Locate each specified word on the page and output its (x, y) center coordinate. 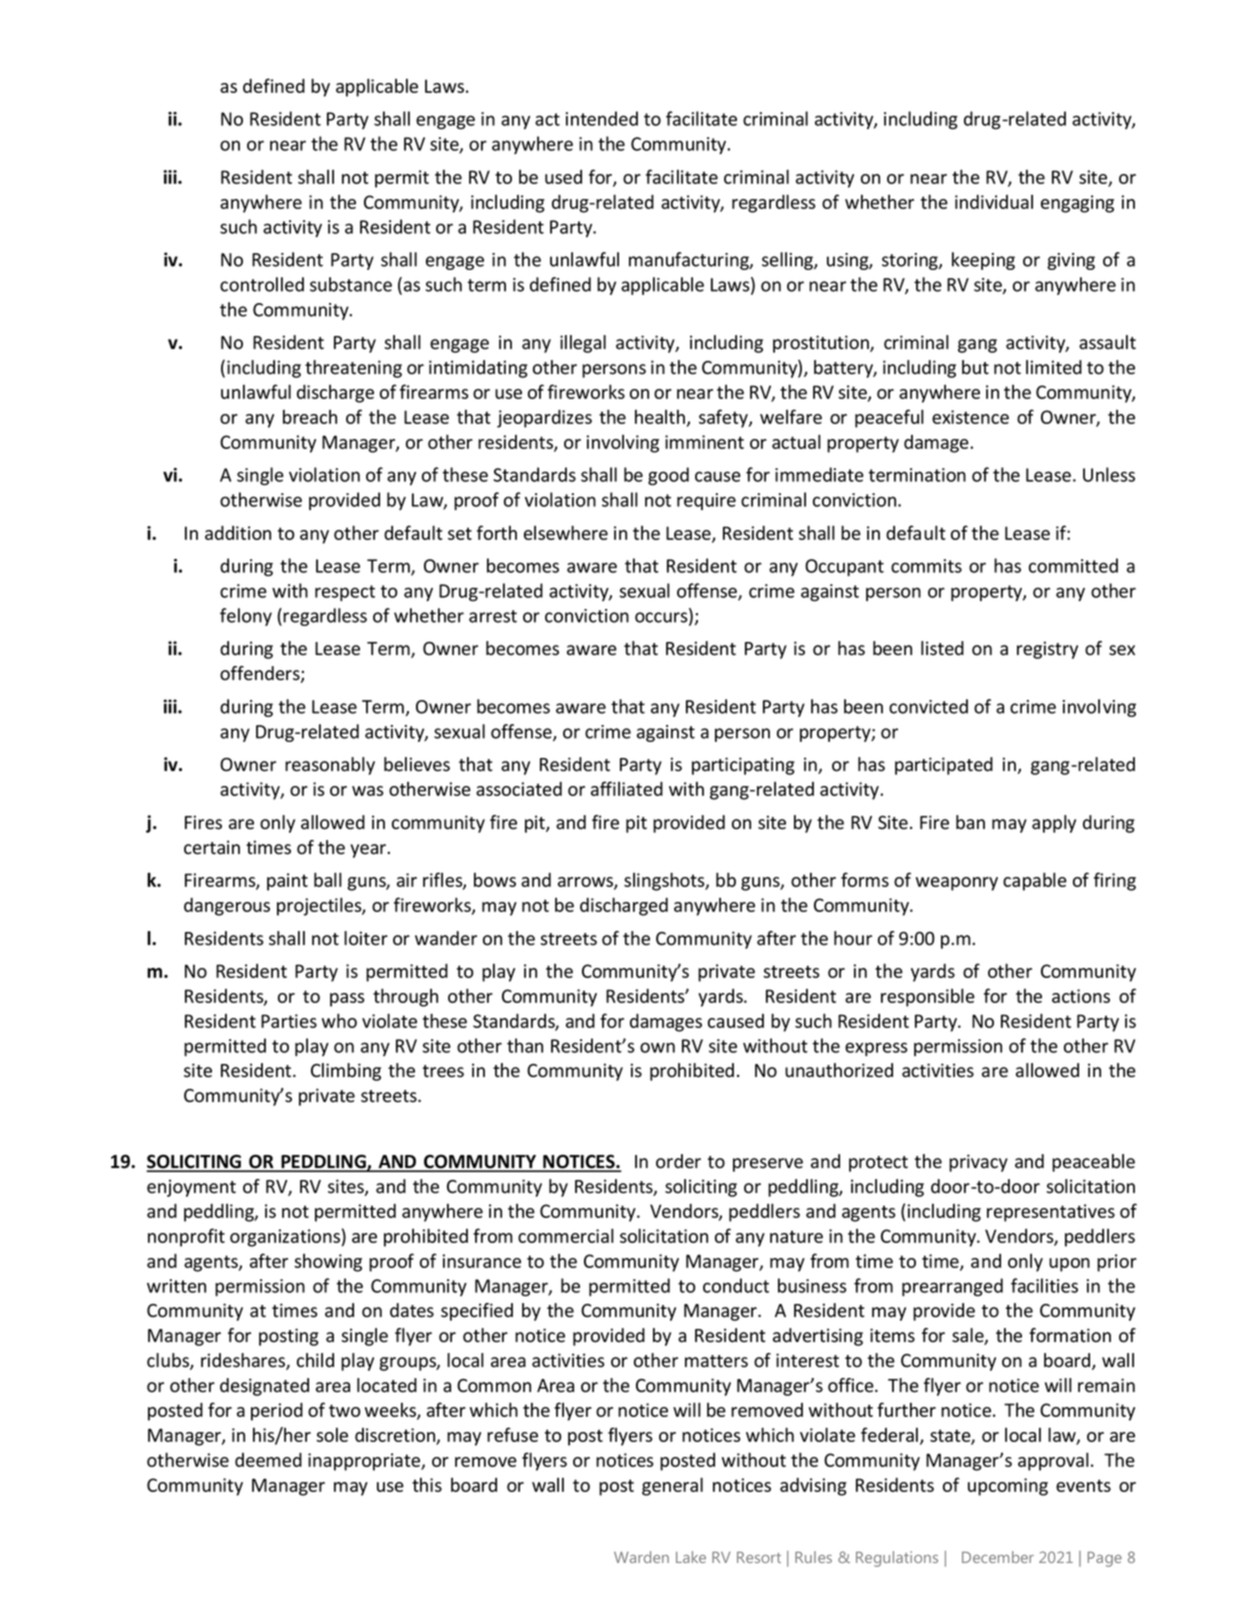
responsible (928, 997)
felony (246, 617)
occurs (662, 618)
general (672, 1486)
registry (1047, 650)
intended (602, 118)
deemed (268, 1460)
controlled (262, 284)
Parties (289, 1021)
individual (994, 202)
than (525, 1045)
